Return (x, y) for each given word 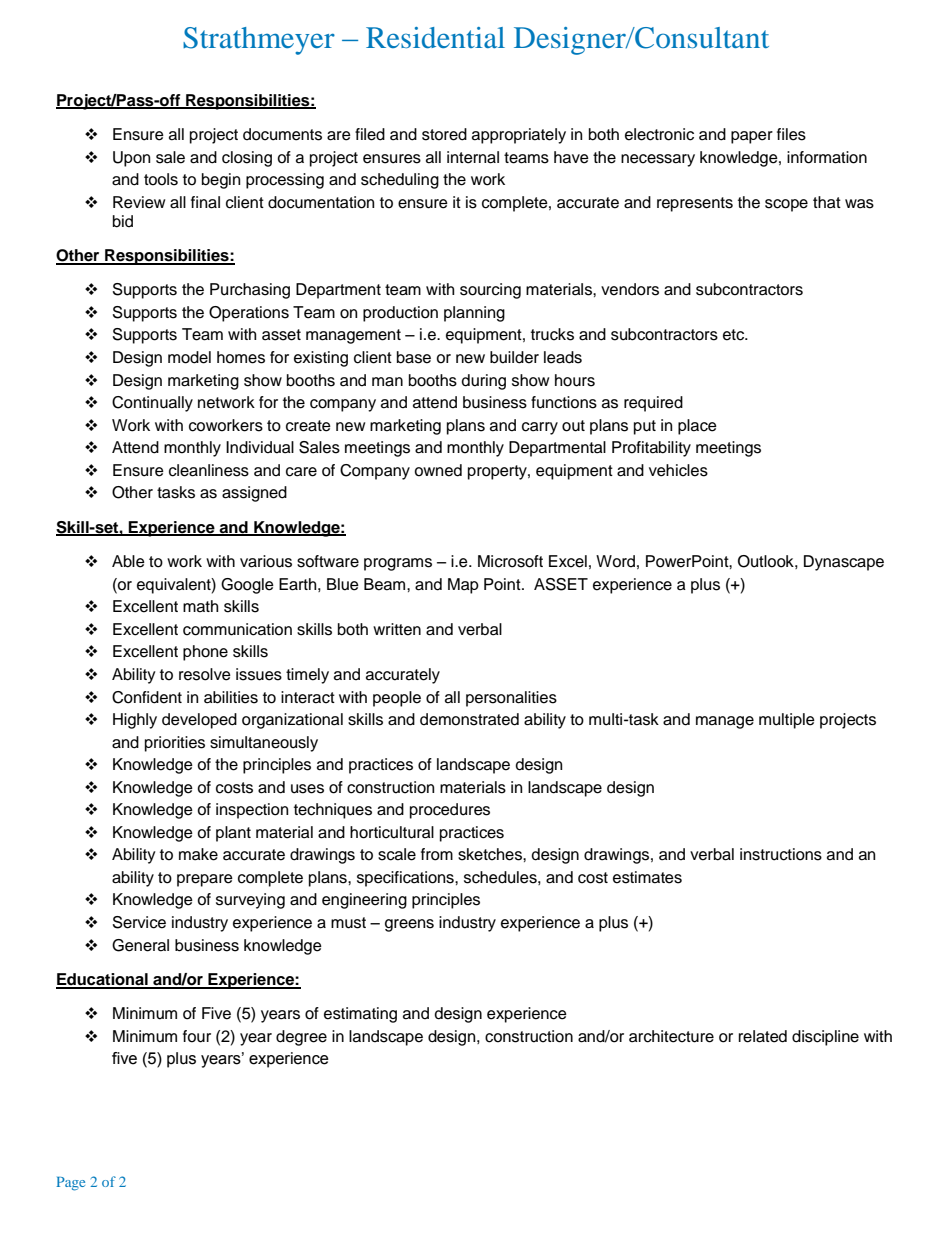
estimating (360, 1015)
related (763, 1036)
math (200, 606)
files (791, 134)
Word (615, 561)
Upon (131, 159)
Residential (435, 38)
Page (71, 1184)
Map (463, 586)
